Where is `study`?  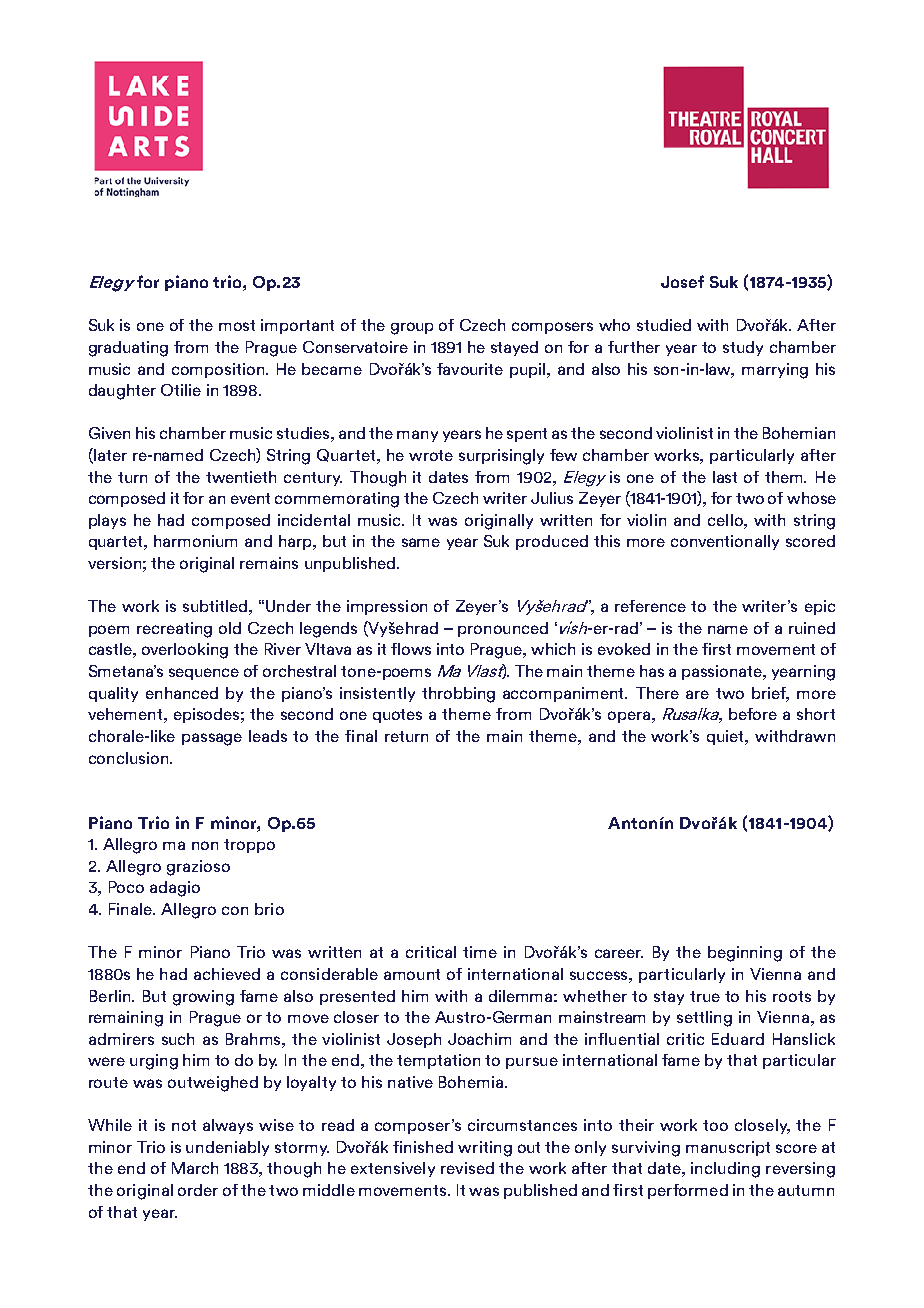 study is located at coordinates (743, 348).
